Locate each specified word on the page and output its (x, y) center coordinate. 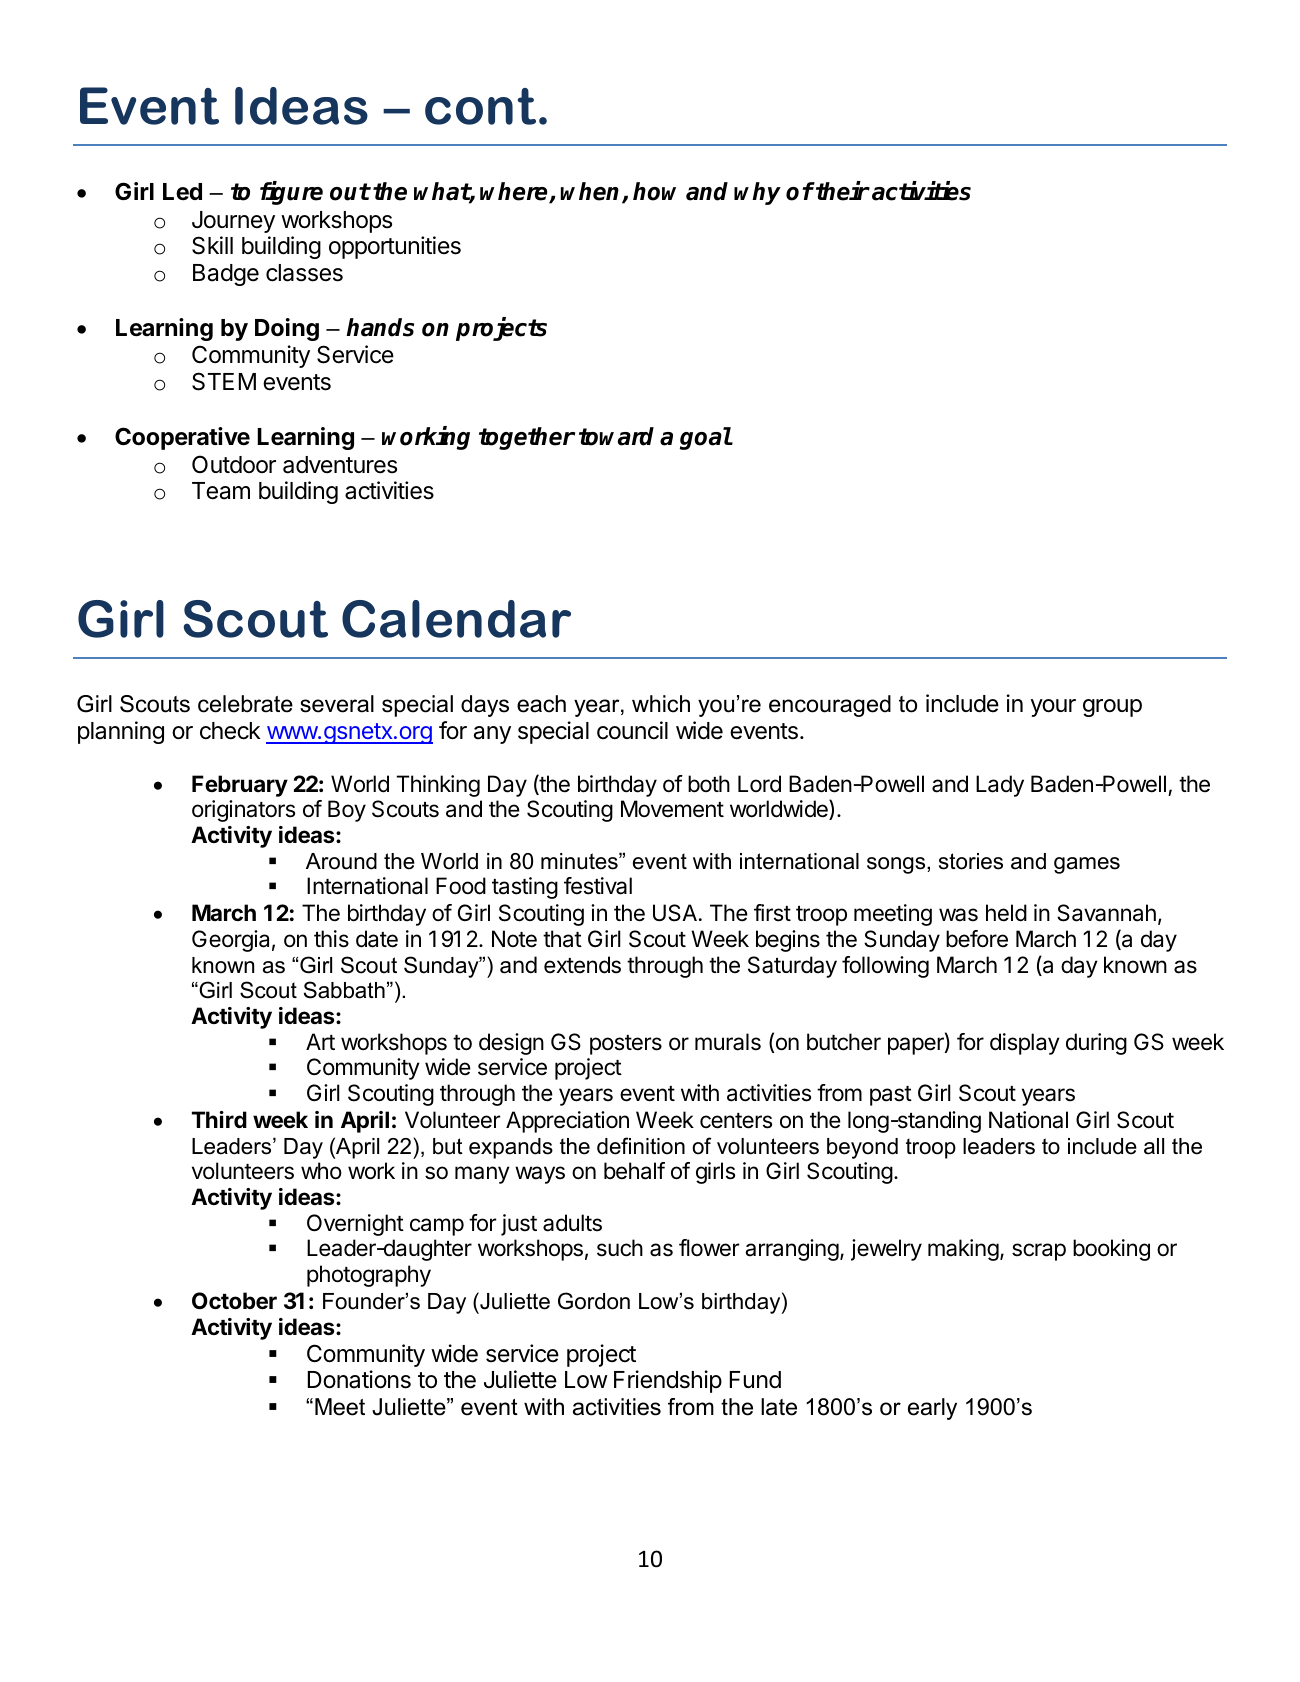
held (1006, 913)
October (234, 1301)
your (1053, 708)
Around (341, 861)
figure (291, 193)
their (842, 191)
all (1154, 1146)
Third (219, 1119)
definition (641, 1146)
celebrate (245, 704)
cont (480, 106)
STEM (224, 381)
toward (616, 436)
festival (598, 886)
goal (706, 438)
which (661, 704)
